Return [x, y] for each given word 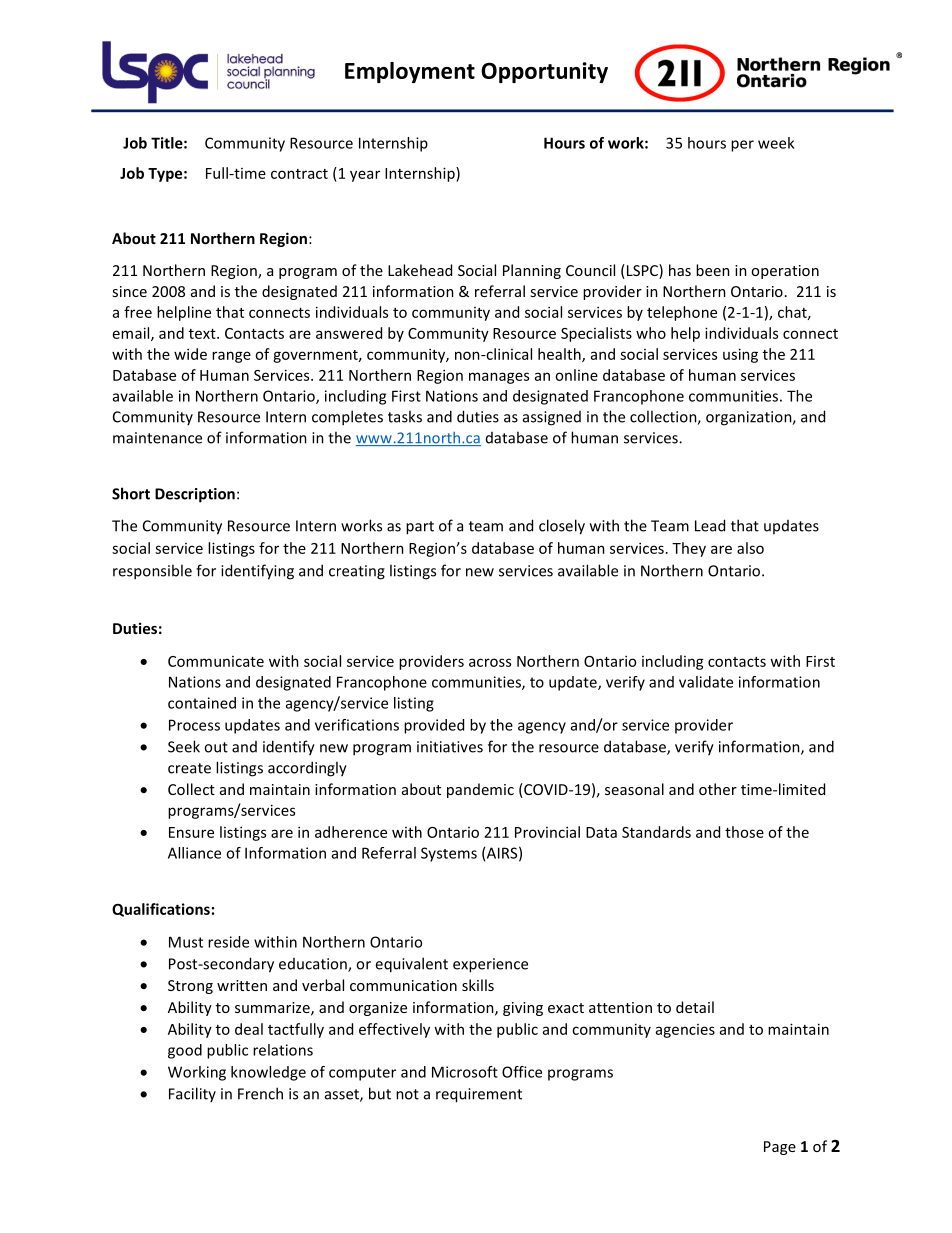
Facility [192, 1094]
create [189, 768]
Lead [710, 525]
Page [780, 1148]
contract [299, 174]
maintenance [157, 438]
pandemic [480, 790]
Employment [410, 72]
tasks [405, 416]
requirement [479, 1095]
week [776, 143]
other [718, 789]
